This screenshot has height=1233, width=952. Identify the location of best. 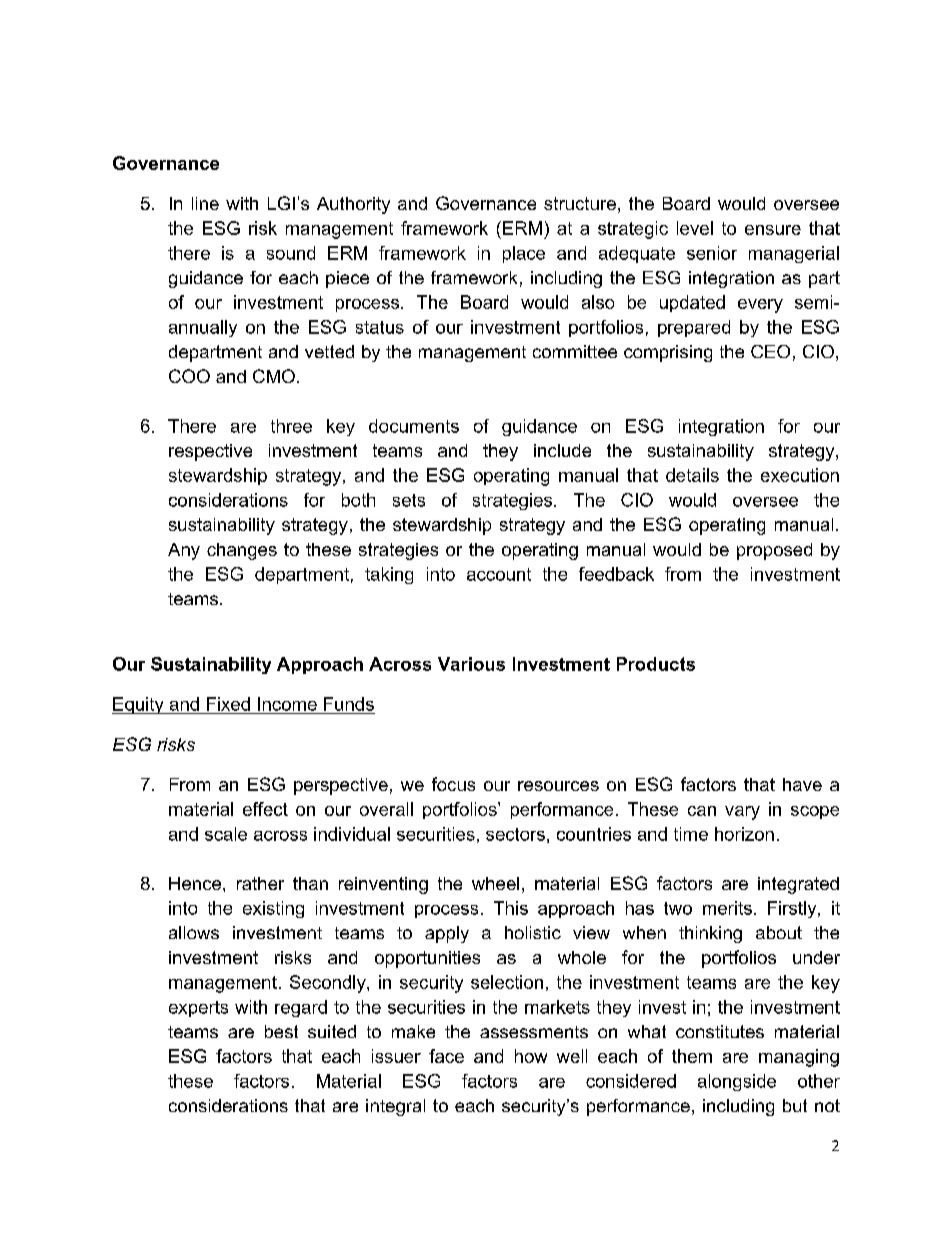
(281, 1031).
